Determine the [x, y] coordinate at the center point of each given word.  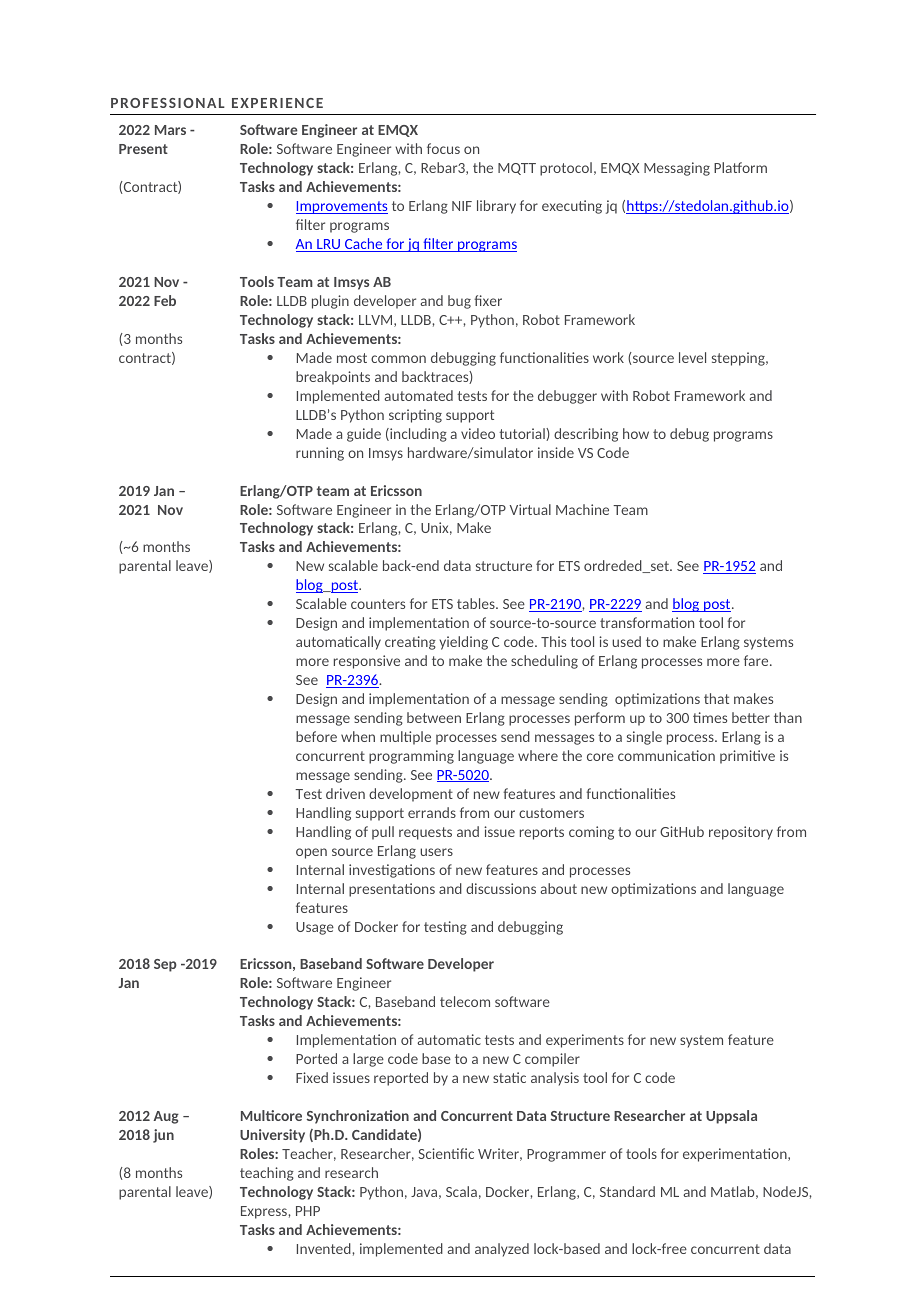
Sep [165, 965]
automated [418, 395]
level [692, 357]
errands [432, 812]
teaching [267, 1174]
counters [378, 604]
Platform [740, 167]
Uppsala [731, 1117]
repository [741, 833]
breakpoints [333, 378]
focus [443, 148]
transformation [647, 622]
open [311, 853]
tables [477, 603]
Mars [170, 130]
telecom [465, 1001]
